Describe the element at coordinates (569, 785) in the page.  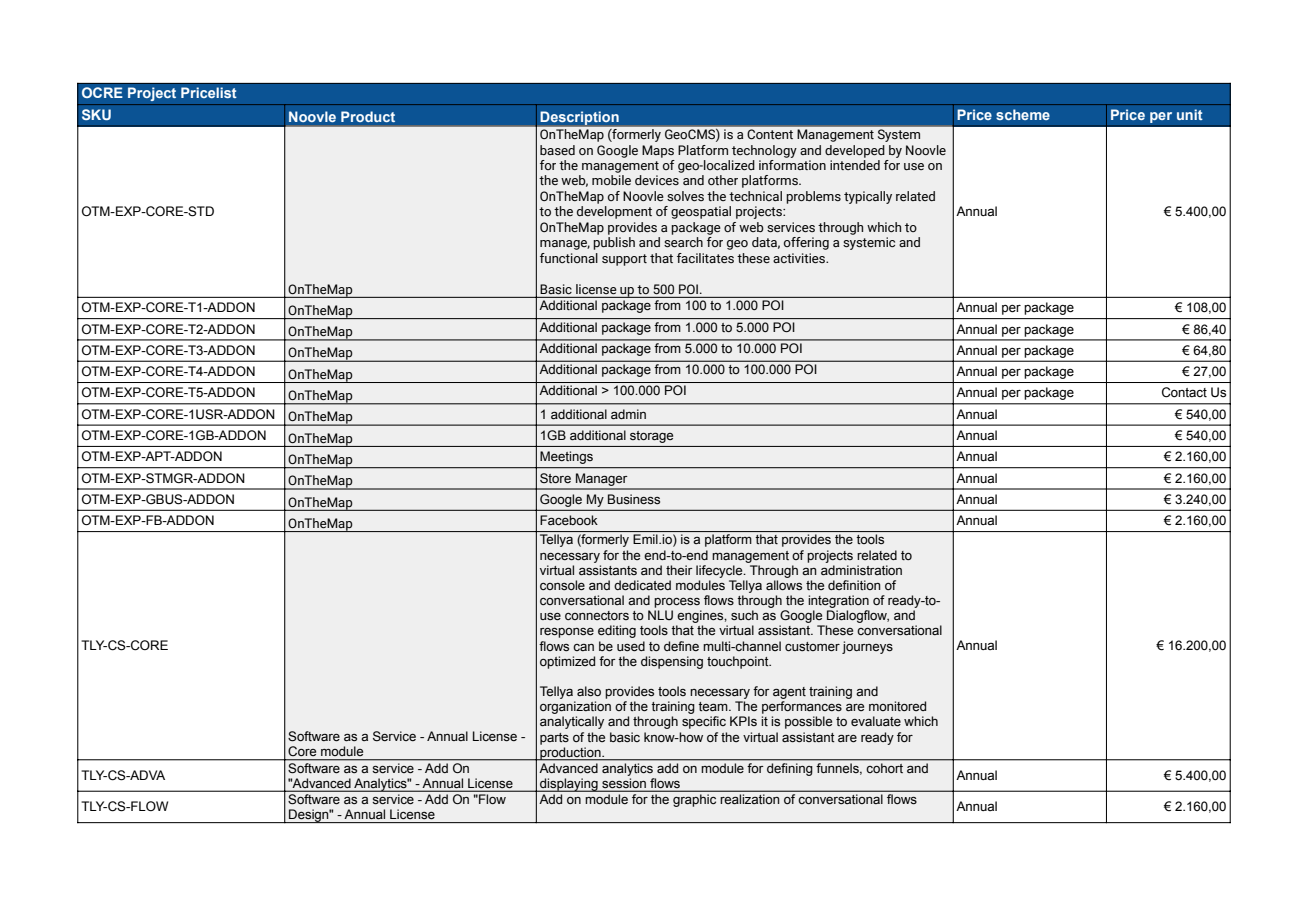
I see `displaying` at that location.
